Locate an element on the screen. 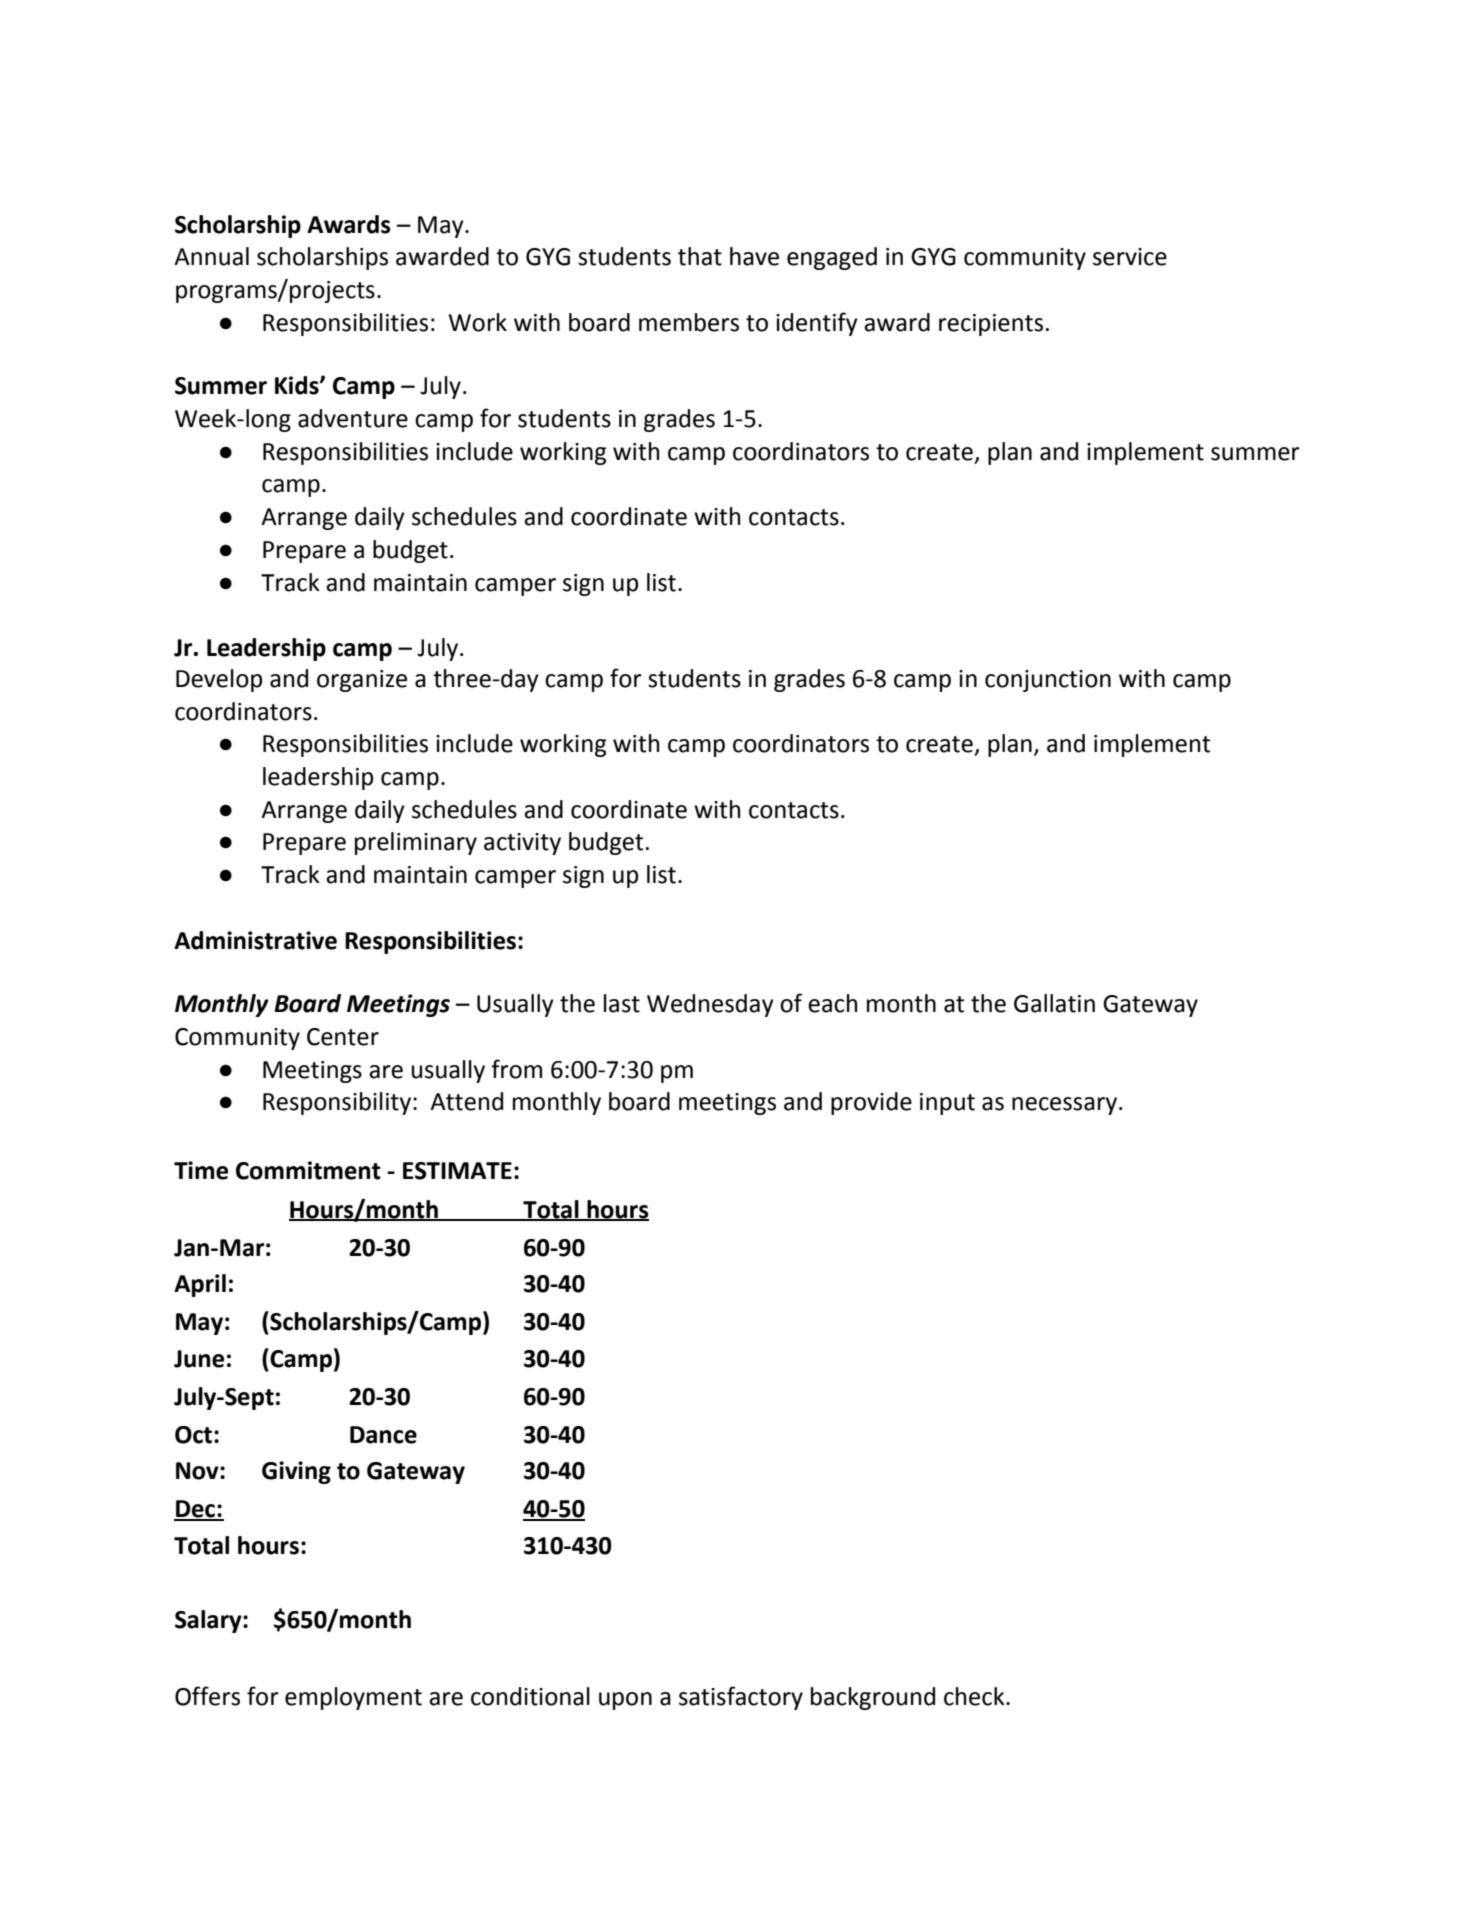 The image size is (1482, 1919). Administrative is located at coordinates (255, 940).
